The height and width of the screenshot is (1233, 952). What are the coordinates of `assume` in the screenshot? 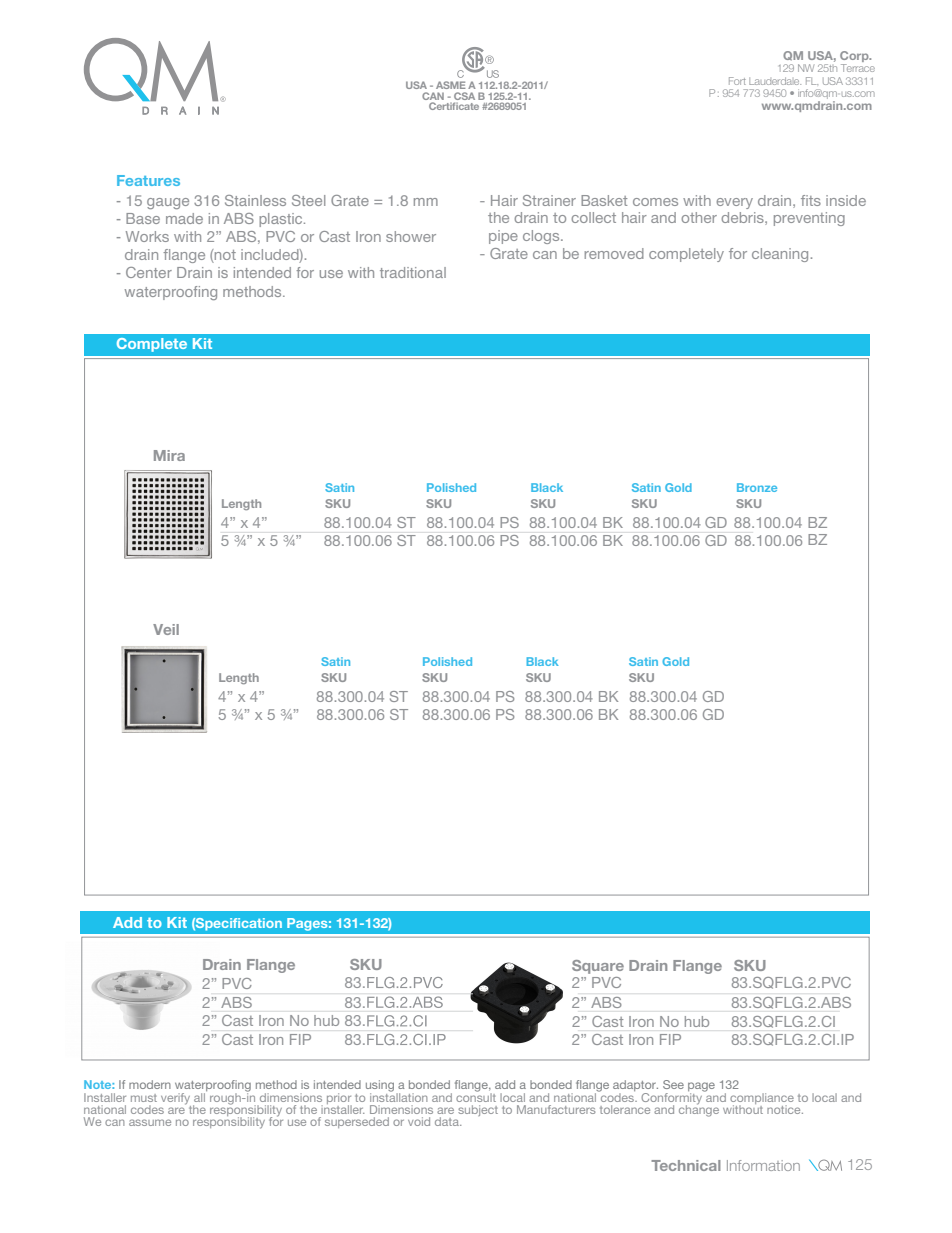 It's located at (150, 1122).
